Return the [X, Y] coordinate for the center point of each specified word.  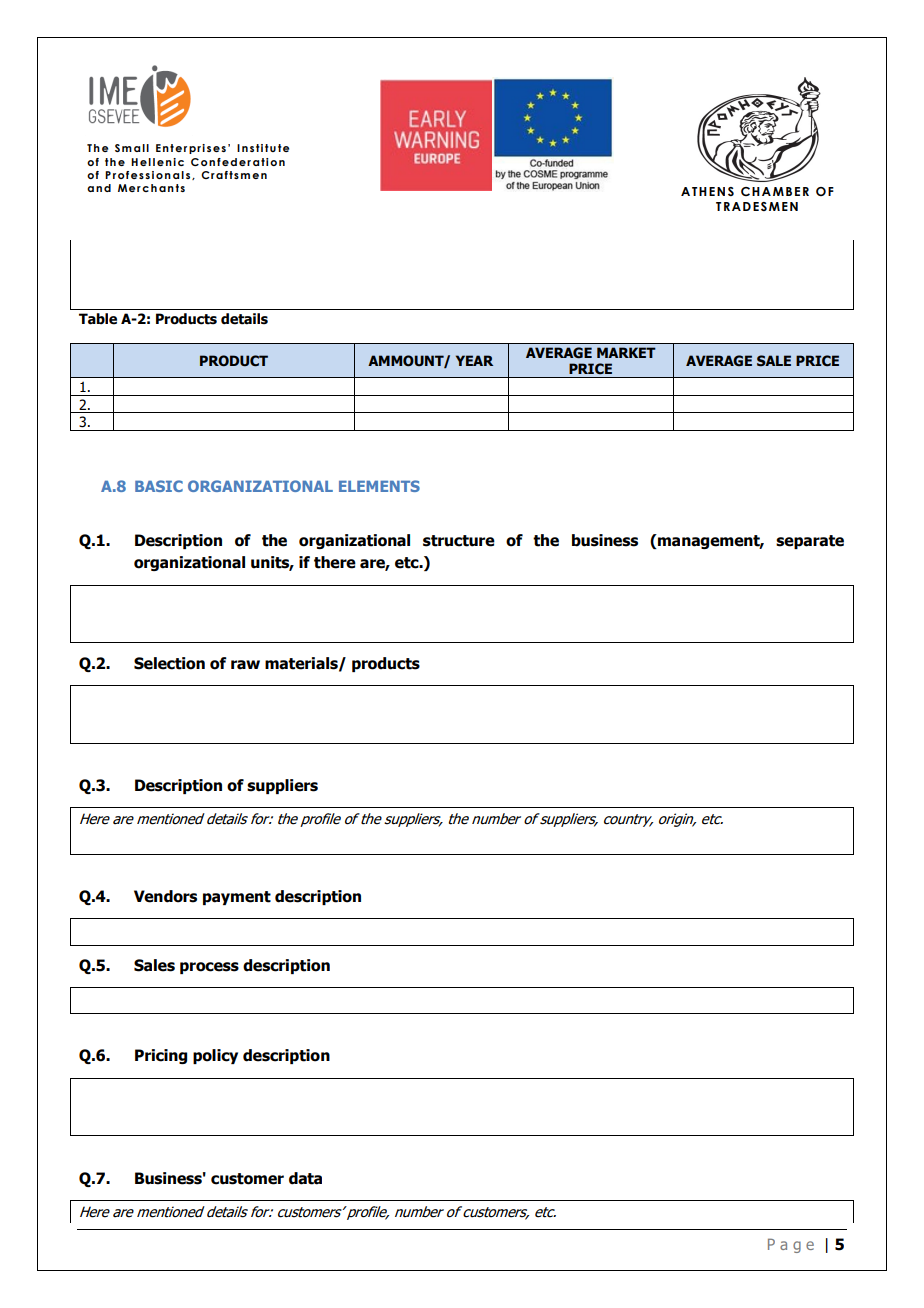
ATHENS [707, 191]
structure [459, 541]
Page [791, 1245]
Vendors [165, 896]
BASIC [159, 486]
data [305, 1178]
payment [237, 898]
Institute [263, 148]
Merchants [151, 188]
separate [810, 542]
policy [215, 1056]
